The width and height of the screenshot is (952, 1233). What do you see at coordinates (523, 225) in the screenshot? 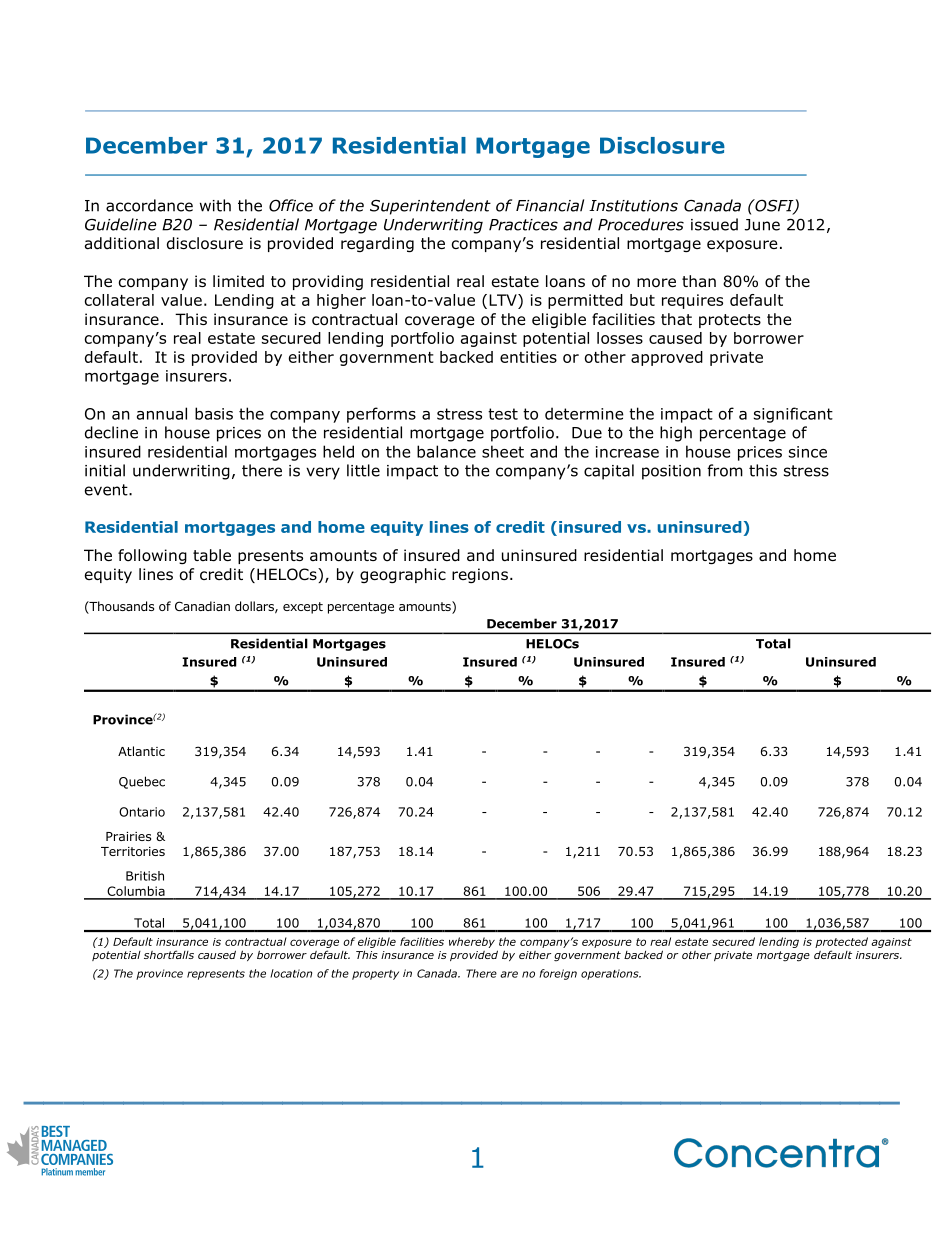
I see `Practices` at bounding box center [523, 225].
